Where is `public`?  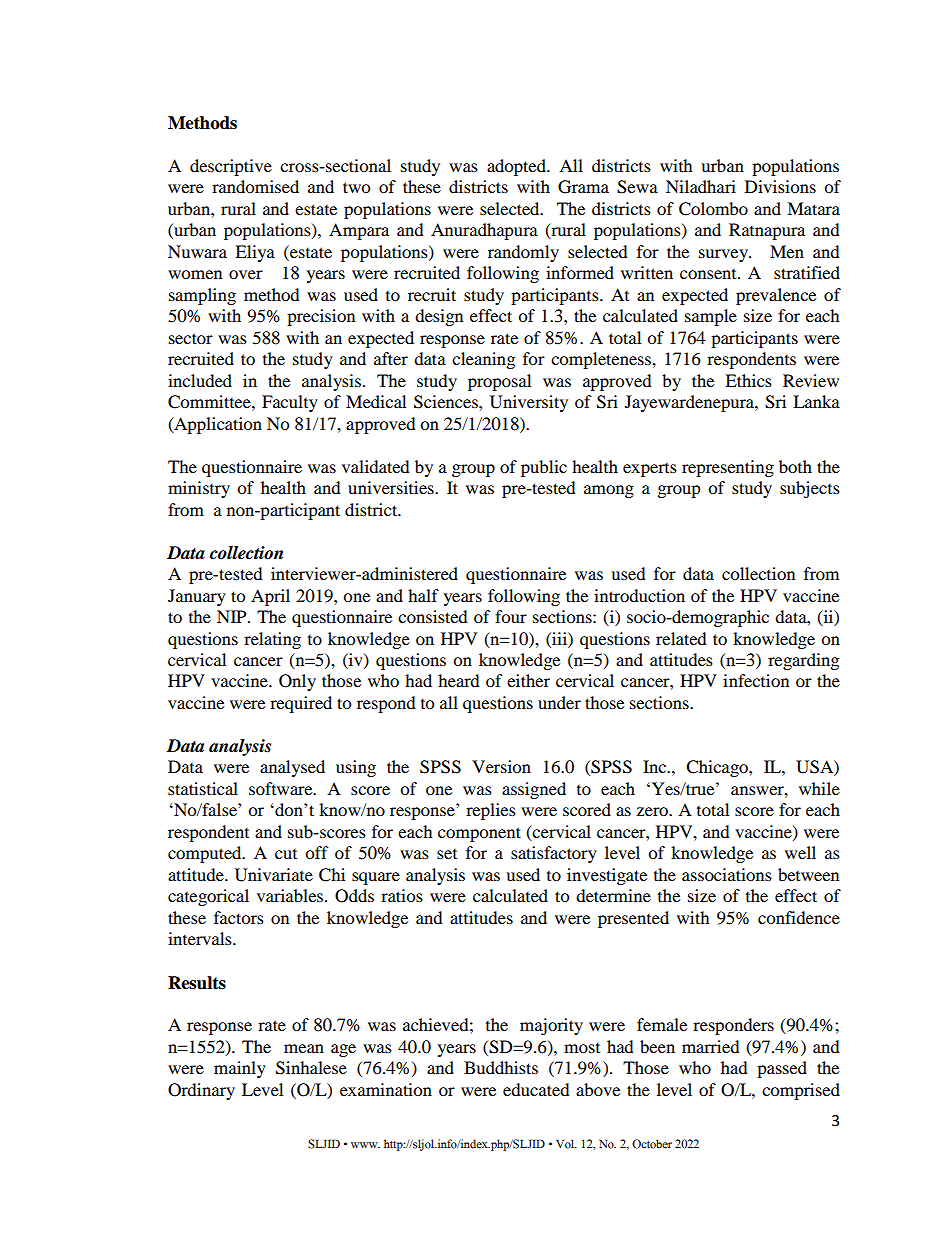
public is located at coordinates (544, 468).
